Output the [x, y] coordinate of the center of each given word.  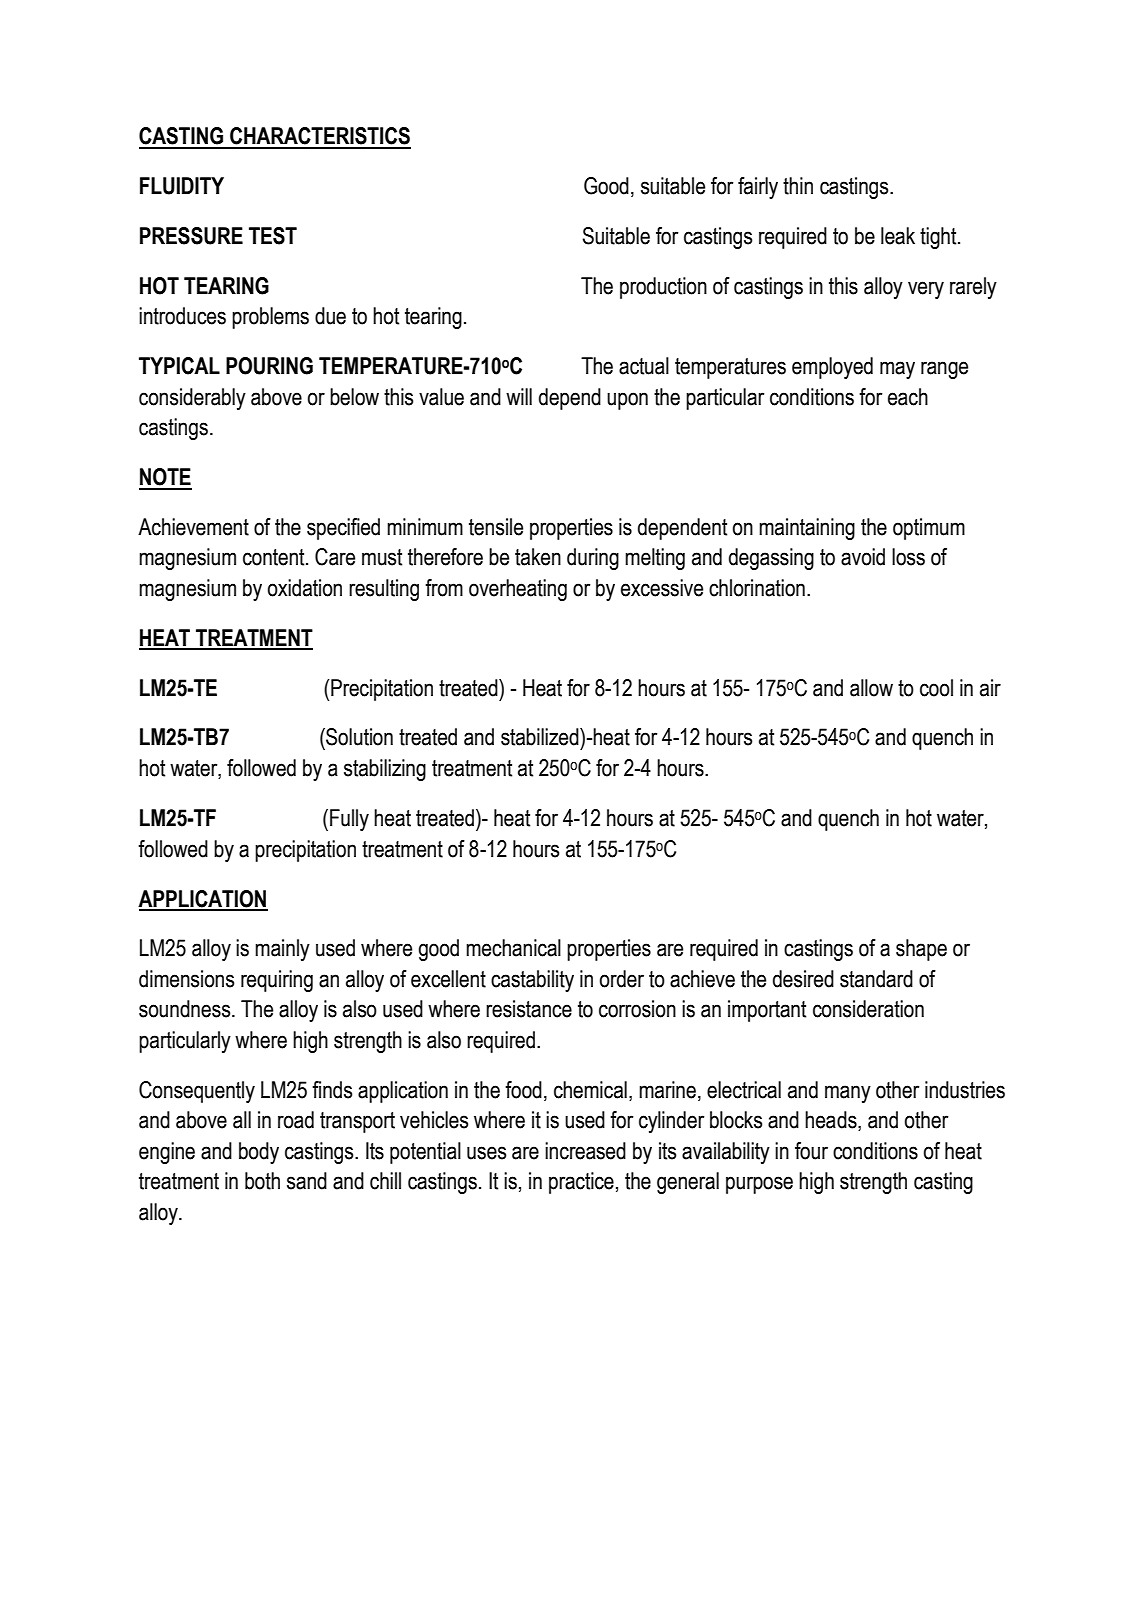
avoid [863, 557]
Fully [349, 820]
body [259, 1153]
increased [585, 1151]
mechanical [513, 948]
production [663, 288]
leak [898, 236]
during [593, 559]
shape [921, 950]
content [275, 557]
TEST [273, 236]
